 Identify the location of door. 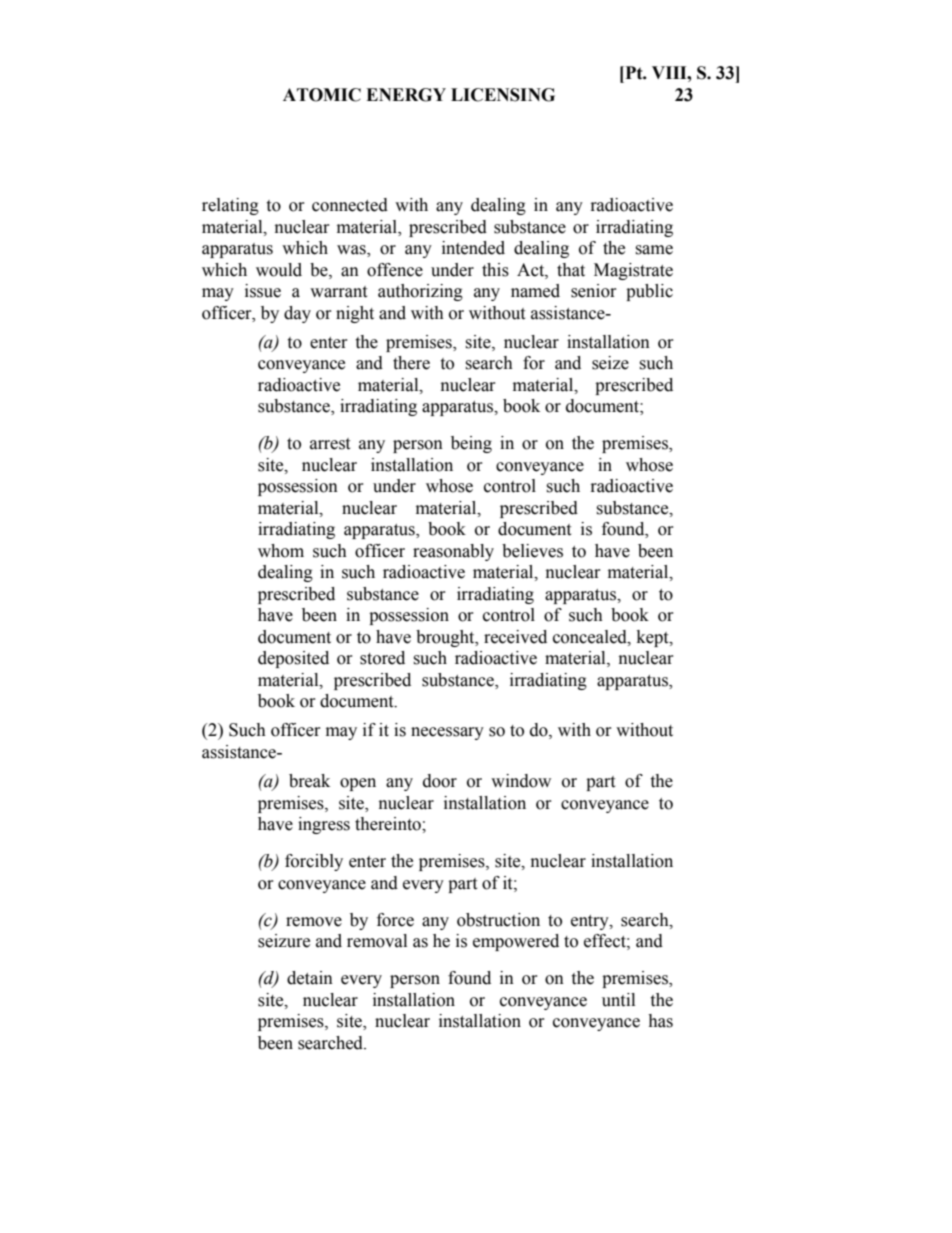
(440, 781).
